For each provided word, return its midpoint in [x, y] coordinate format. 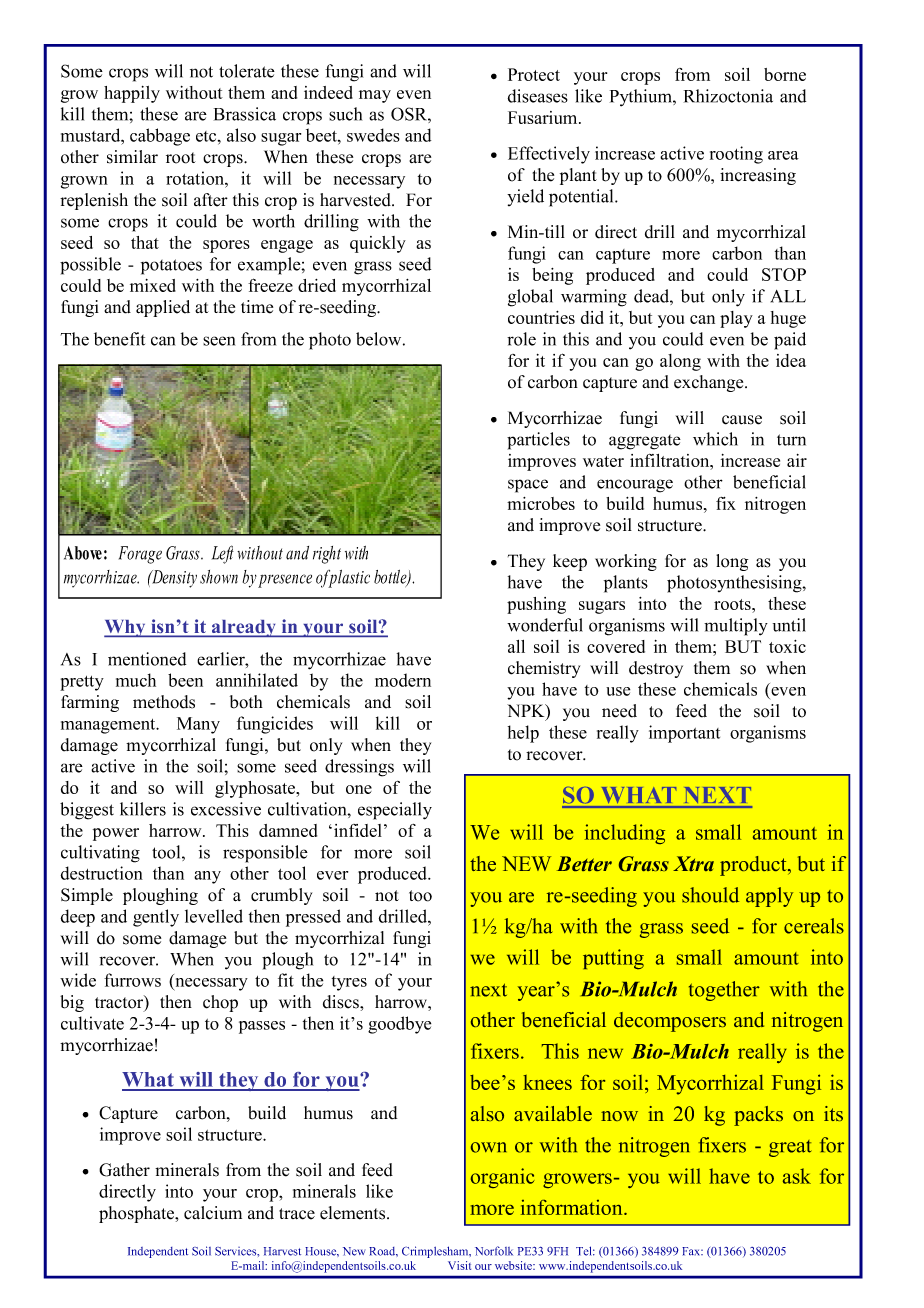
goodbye [399, 1025]
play [736, 319]
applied [163, 308]
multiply [736, 627]
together [724, 991]
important [684, 734]
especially [395, 811]
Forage [140, 555]
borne [785, 74]
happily [132, 94]
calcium [213, 1213]
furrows [132, 980]
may [375, 96]
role [521, 339]
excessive [226, 809]
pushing [536, 605]
